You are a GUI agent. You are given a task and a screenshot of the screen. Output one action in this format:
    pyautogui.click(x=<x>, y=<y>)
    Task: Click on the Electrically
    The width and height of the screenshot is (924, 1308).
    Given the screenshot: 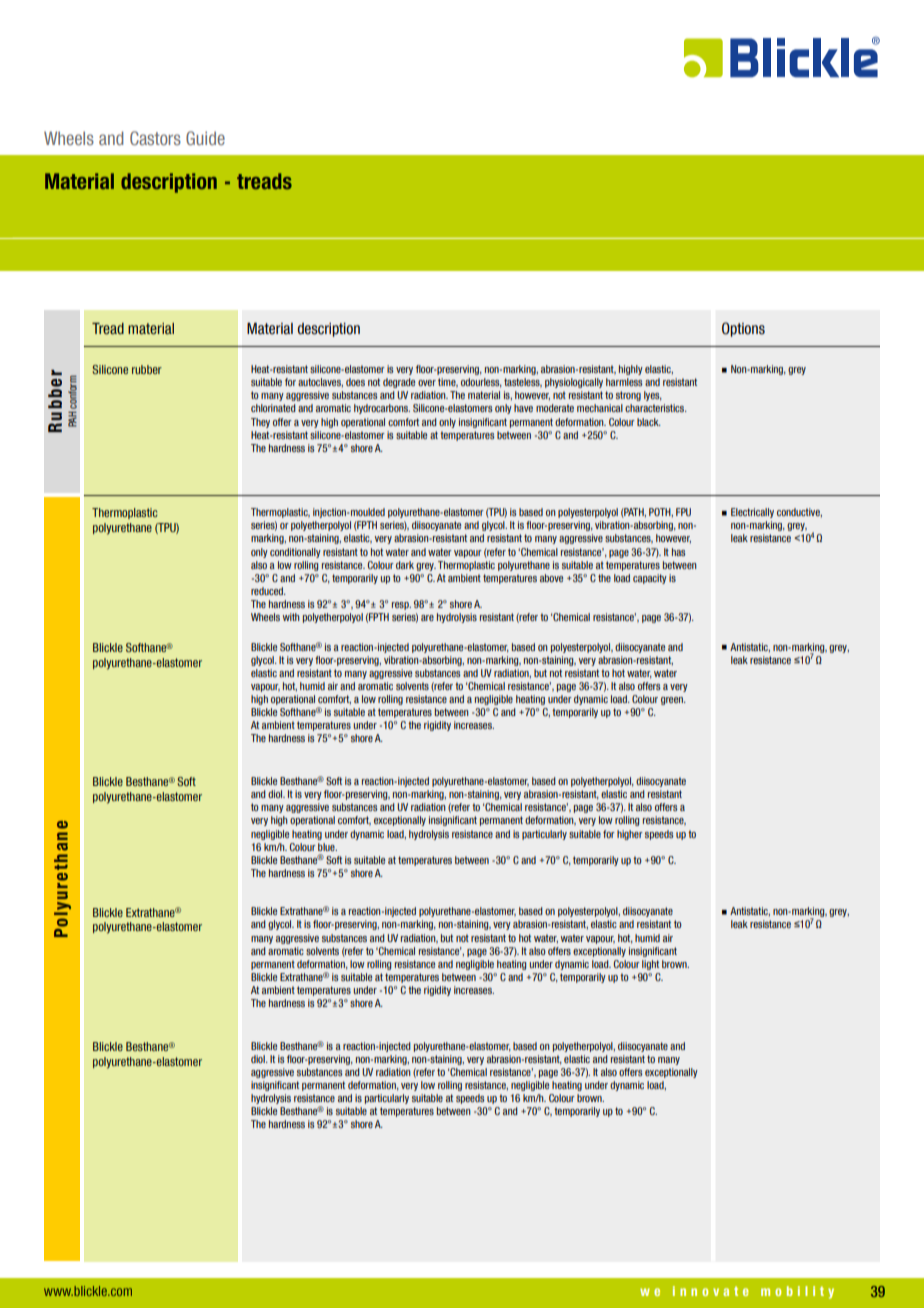 What is the action you would take?
    pyautogui.click(x=752, y=513)
